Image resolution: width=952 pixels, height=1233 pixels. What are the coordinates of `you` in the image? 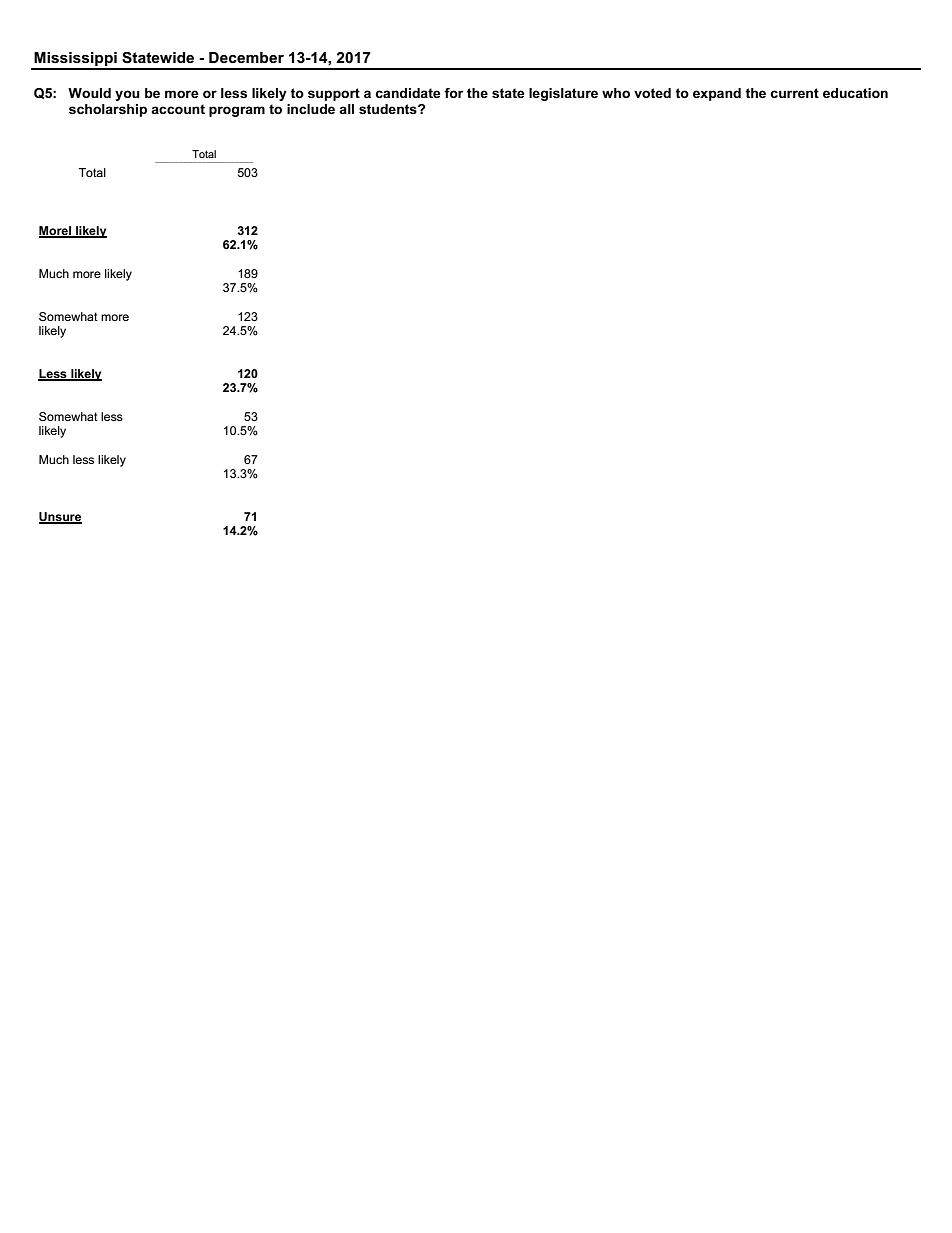 It's located at (127, 95).
